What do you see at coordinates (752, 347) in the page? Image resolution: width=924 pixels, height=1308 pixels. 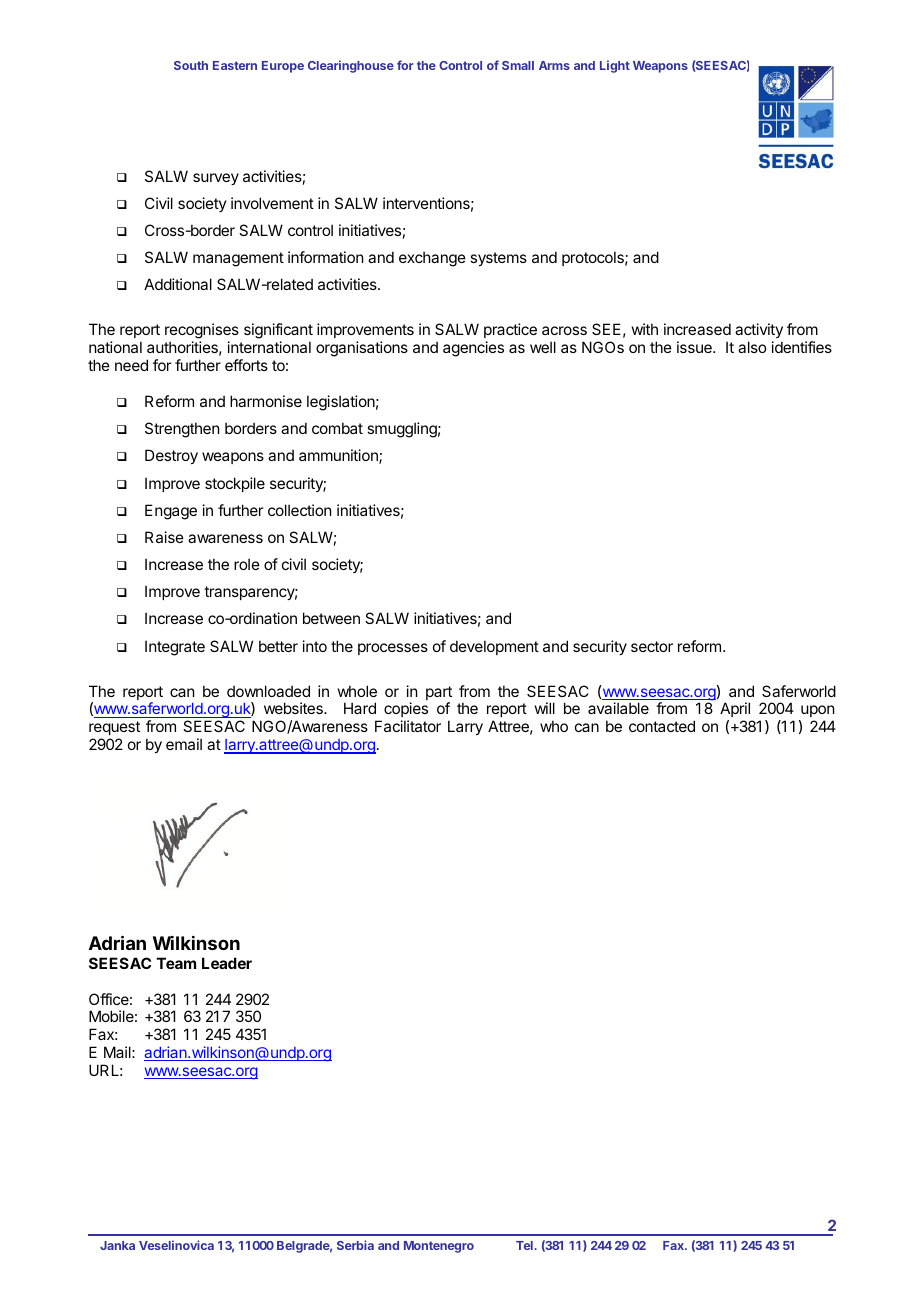 I see `also` at bounding box center [752, 347].
